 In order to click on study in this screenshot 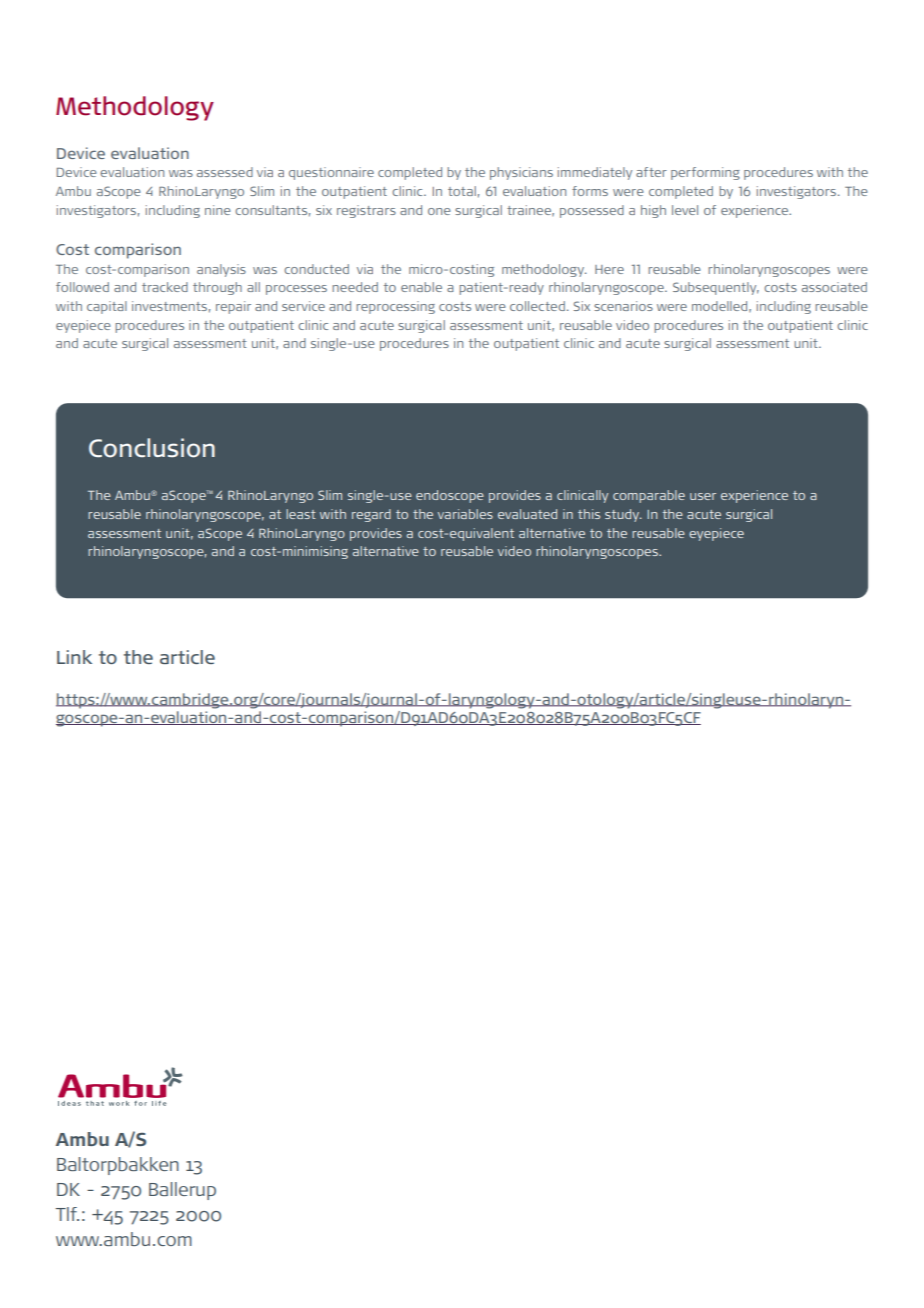, I will do `click(623, 515)`.
